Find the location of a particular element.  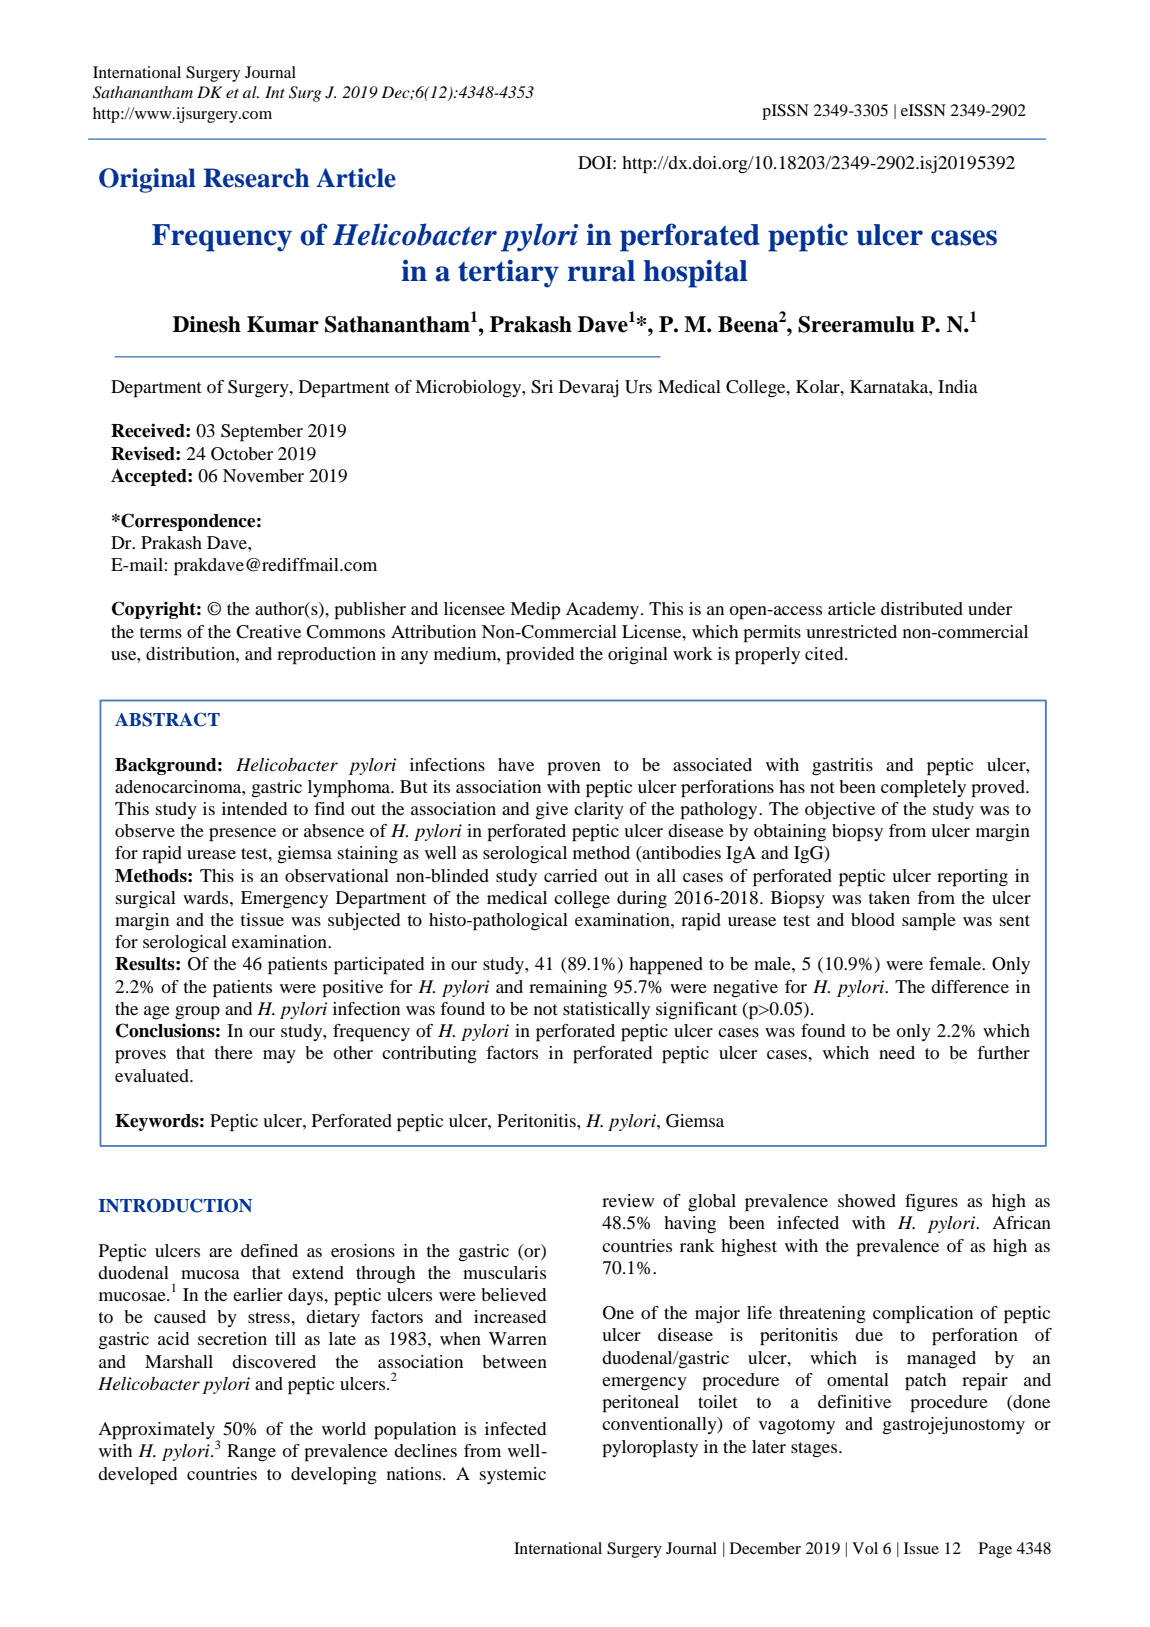

presence is located at coordinates (242, 835).
